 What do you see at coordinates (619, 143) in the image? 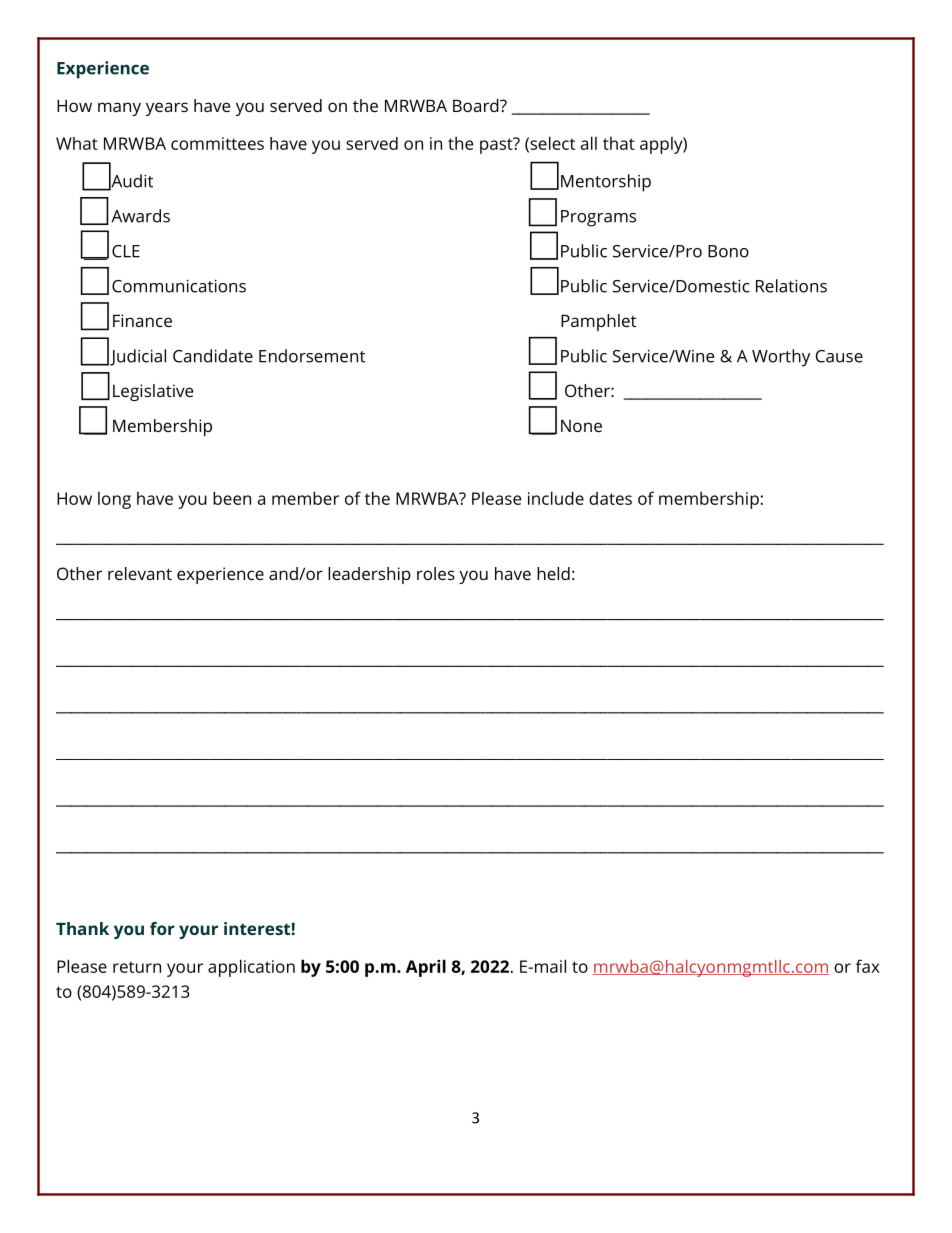
I see `that` at bounding box center [619, 143].
